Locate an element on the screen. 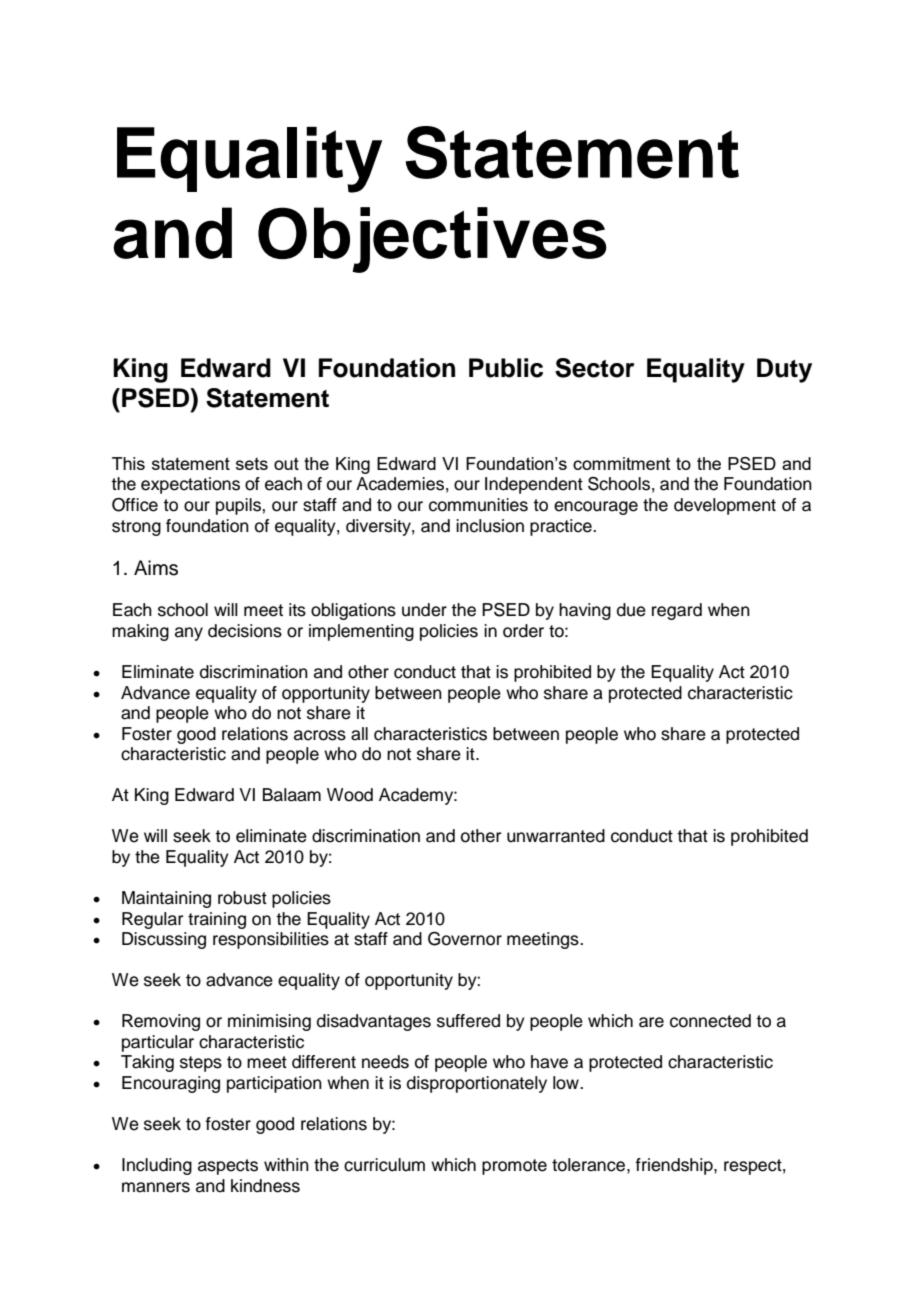 The image size is (924, 1308). Duty is located at coordinates (784, 370).
